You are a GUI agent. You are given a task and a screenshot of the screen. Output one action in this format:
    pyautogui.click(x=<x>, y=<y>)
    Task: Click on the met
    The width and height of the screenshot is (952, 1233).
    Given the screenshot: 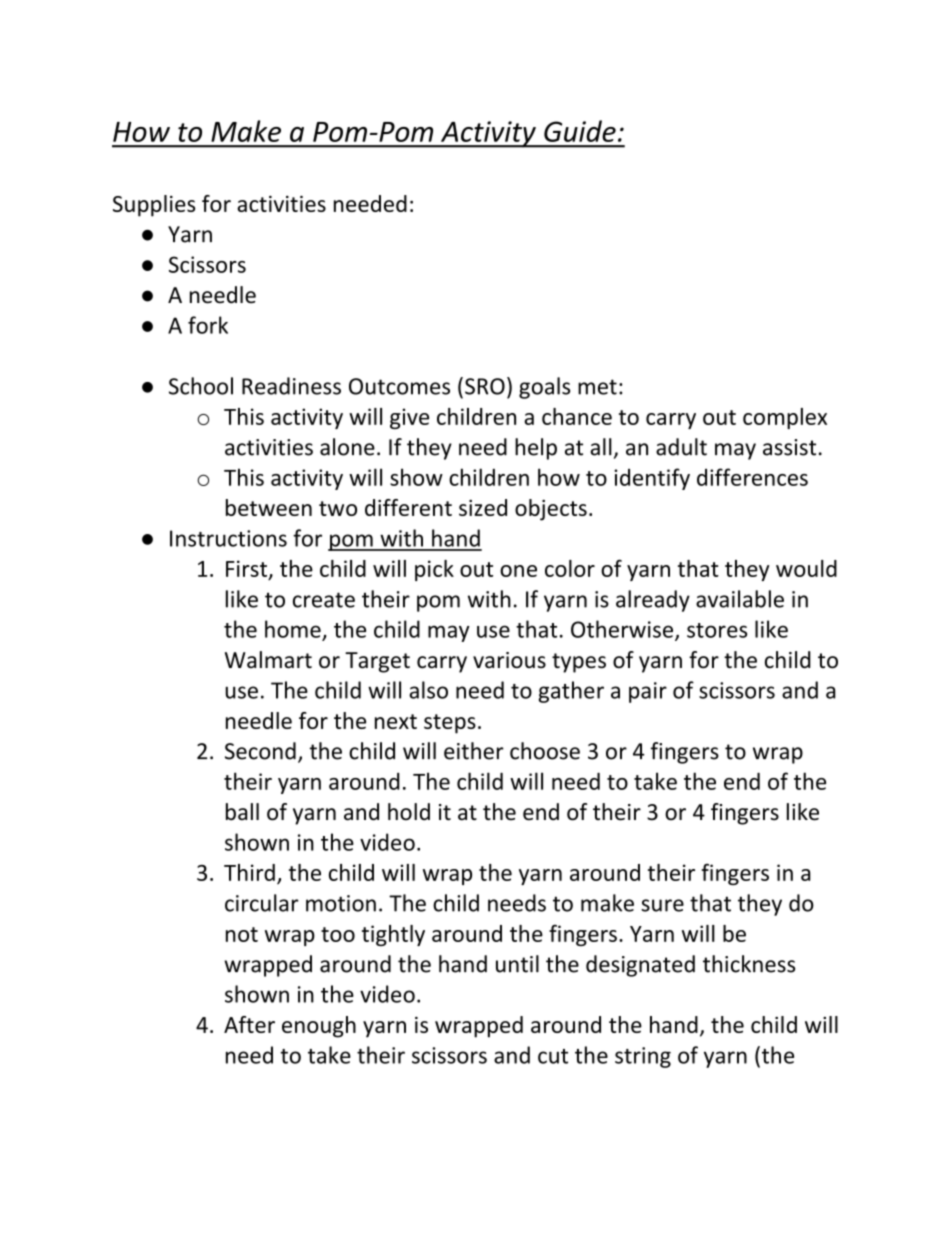 What is the action you would take?
    pyautogui.click(x=597, y=387)
